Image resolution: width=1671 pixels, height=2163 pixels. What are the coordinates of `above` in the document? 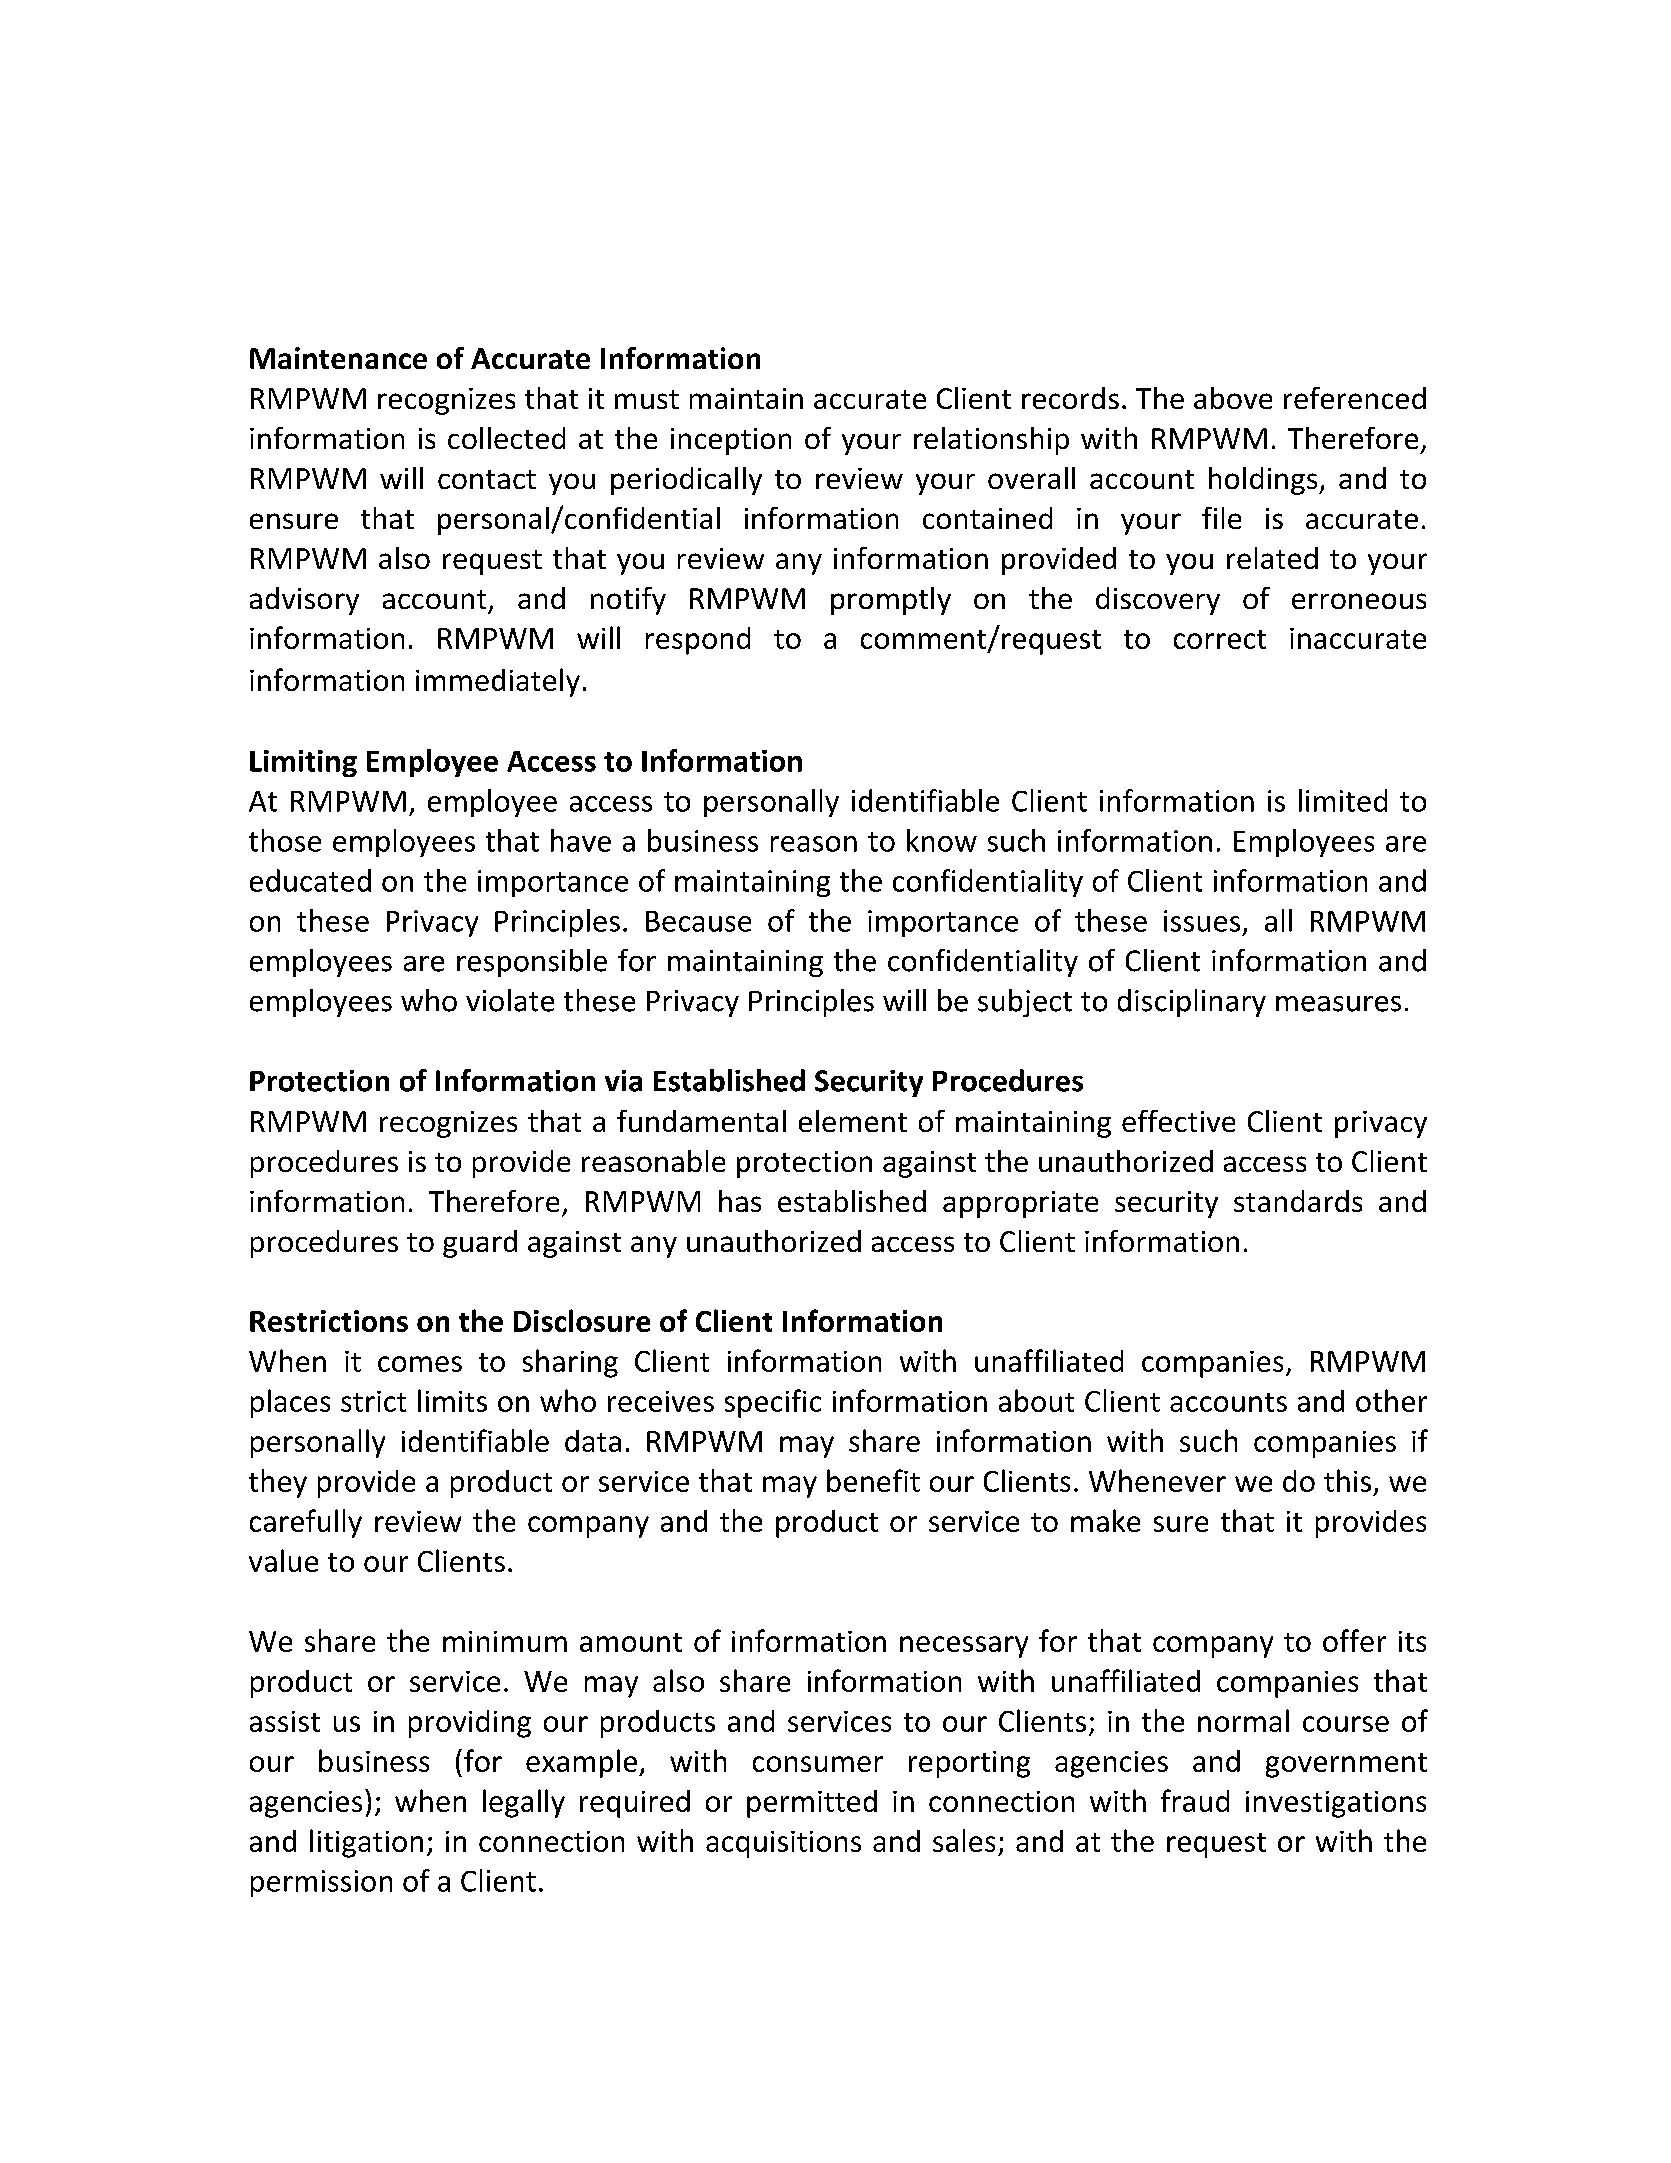 It's located at (1233, 398).
